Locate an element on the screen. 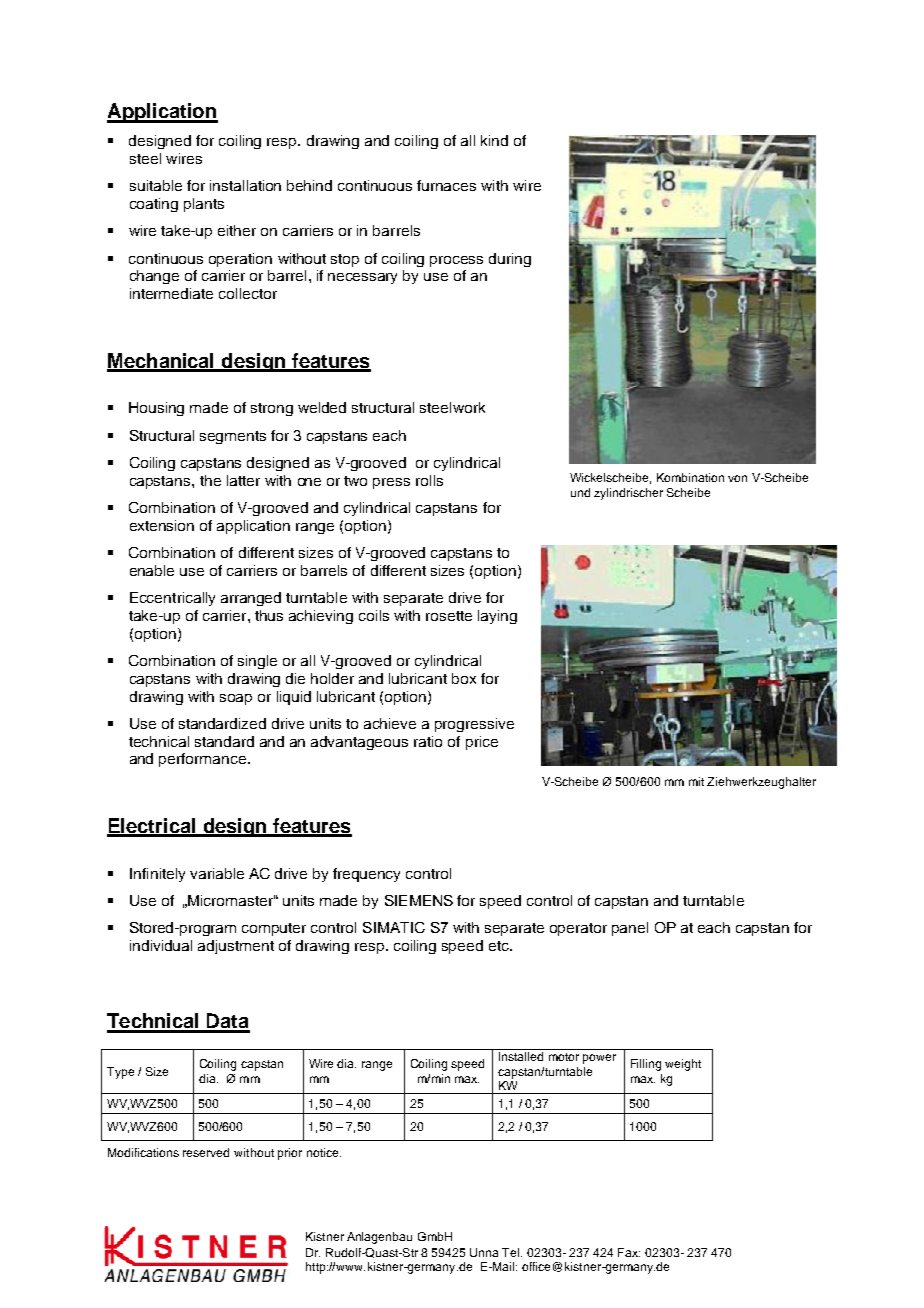  soap is located at coordinates (236, 699).
